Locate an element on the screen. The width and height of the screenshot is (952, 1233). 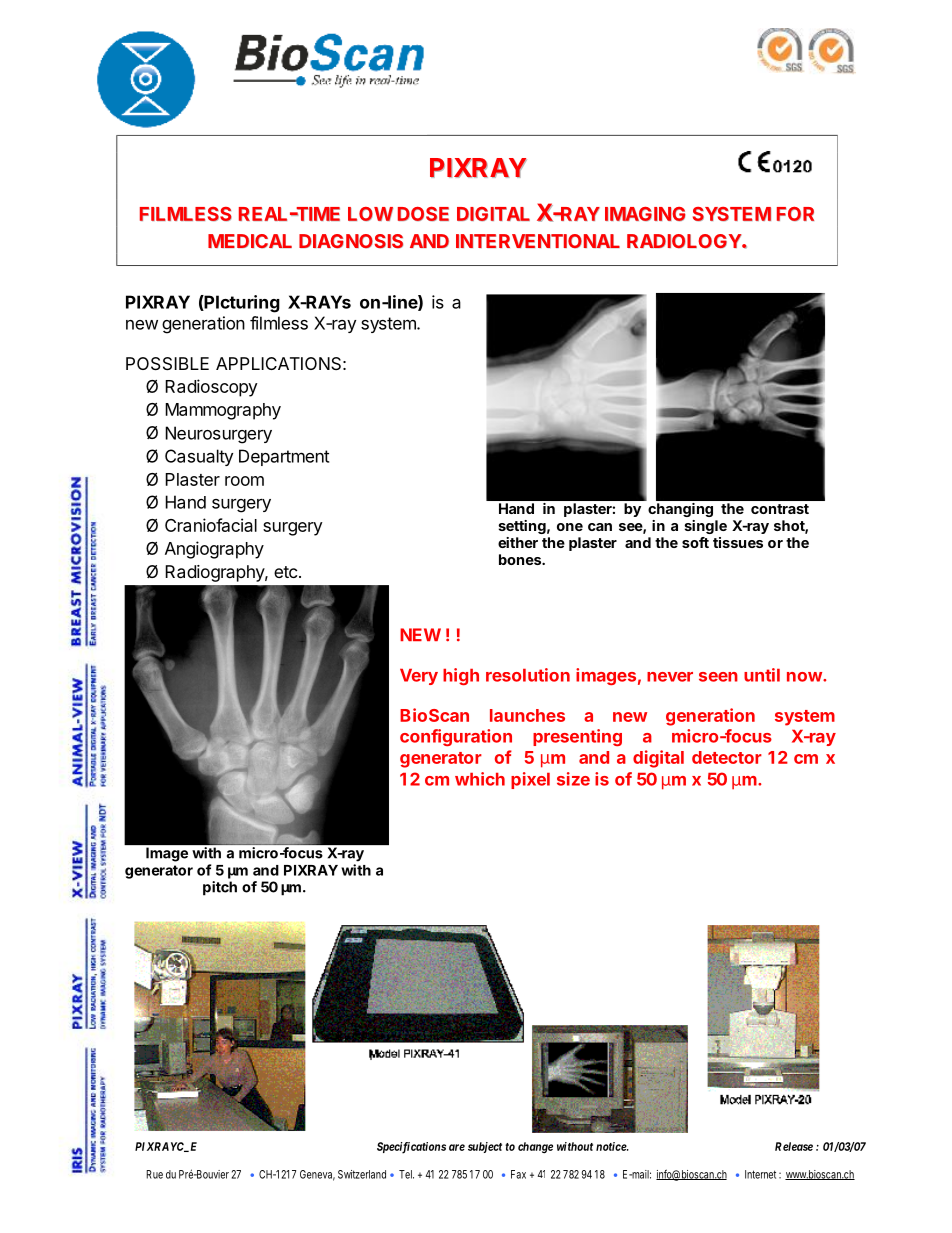
detector is located at coordinates (727, 757).
